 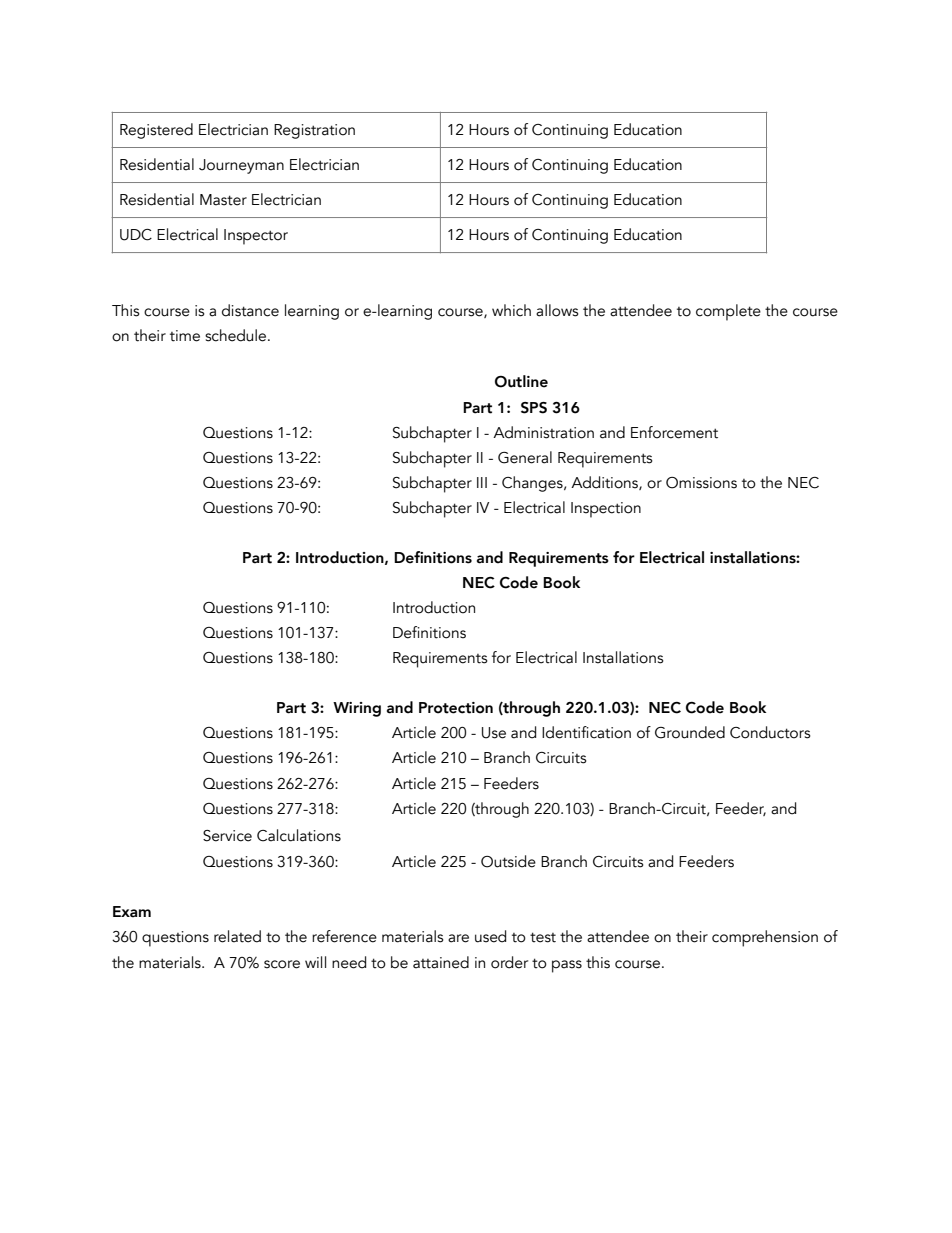 I want to click on related, so click(x=237, y=936).
